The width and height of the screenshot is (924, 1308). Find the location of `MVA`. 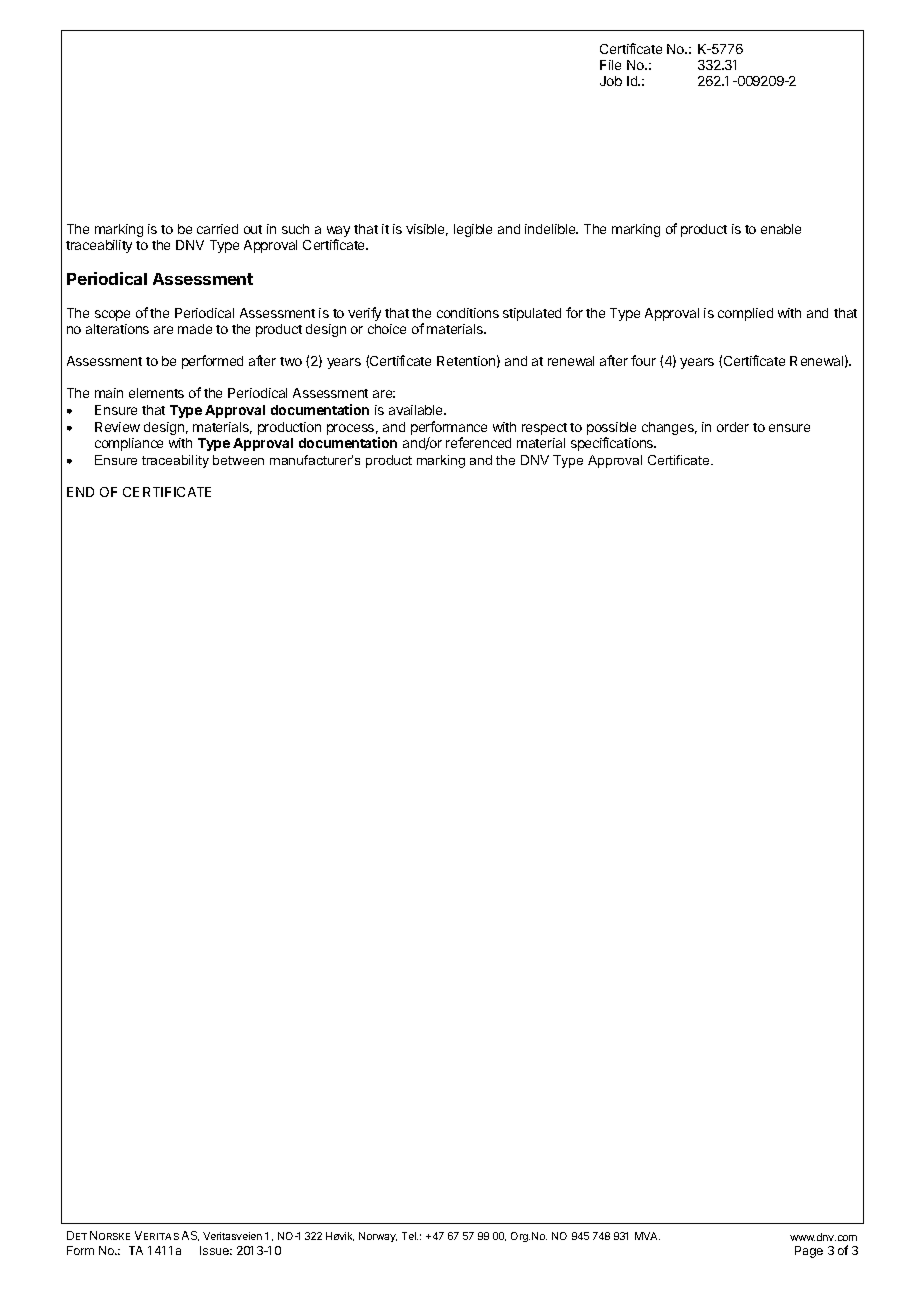

MVA is located at coordinates (647, 1236).
